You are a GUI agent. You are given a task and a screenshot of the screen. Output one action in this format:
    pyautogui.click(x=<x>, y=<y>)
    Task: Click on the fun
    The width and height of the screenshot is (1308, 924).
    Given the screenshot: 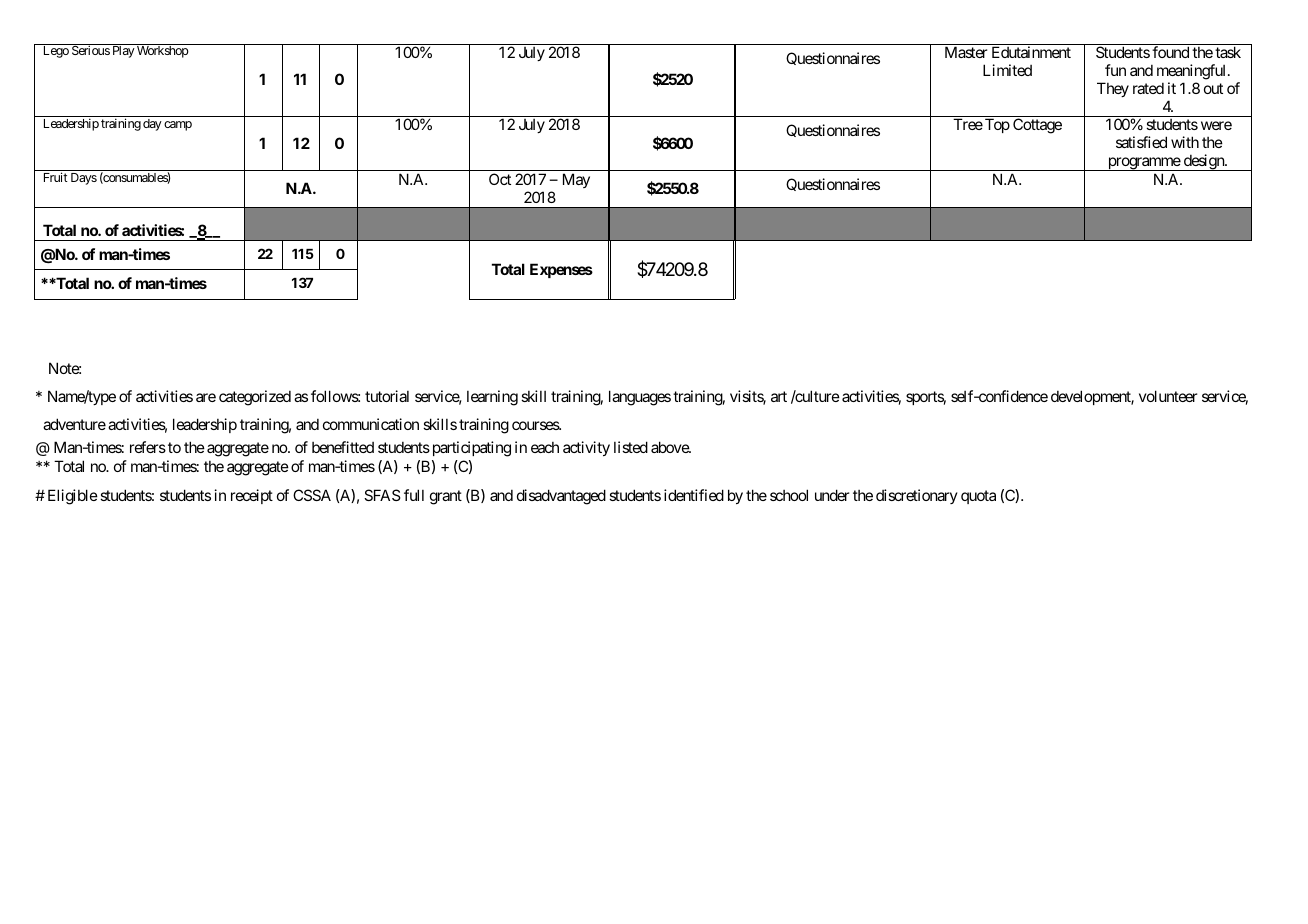 What is the action you would take?
    pyautogui.click(x=1115, y=70)
